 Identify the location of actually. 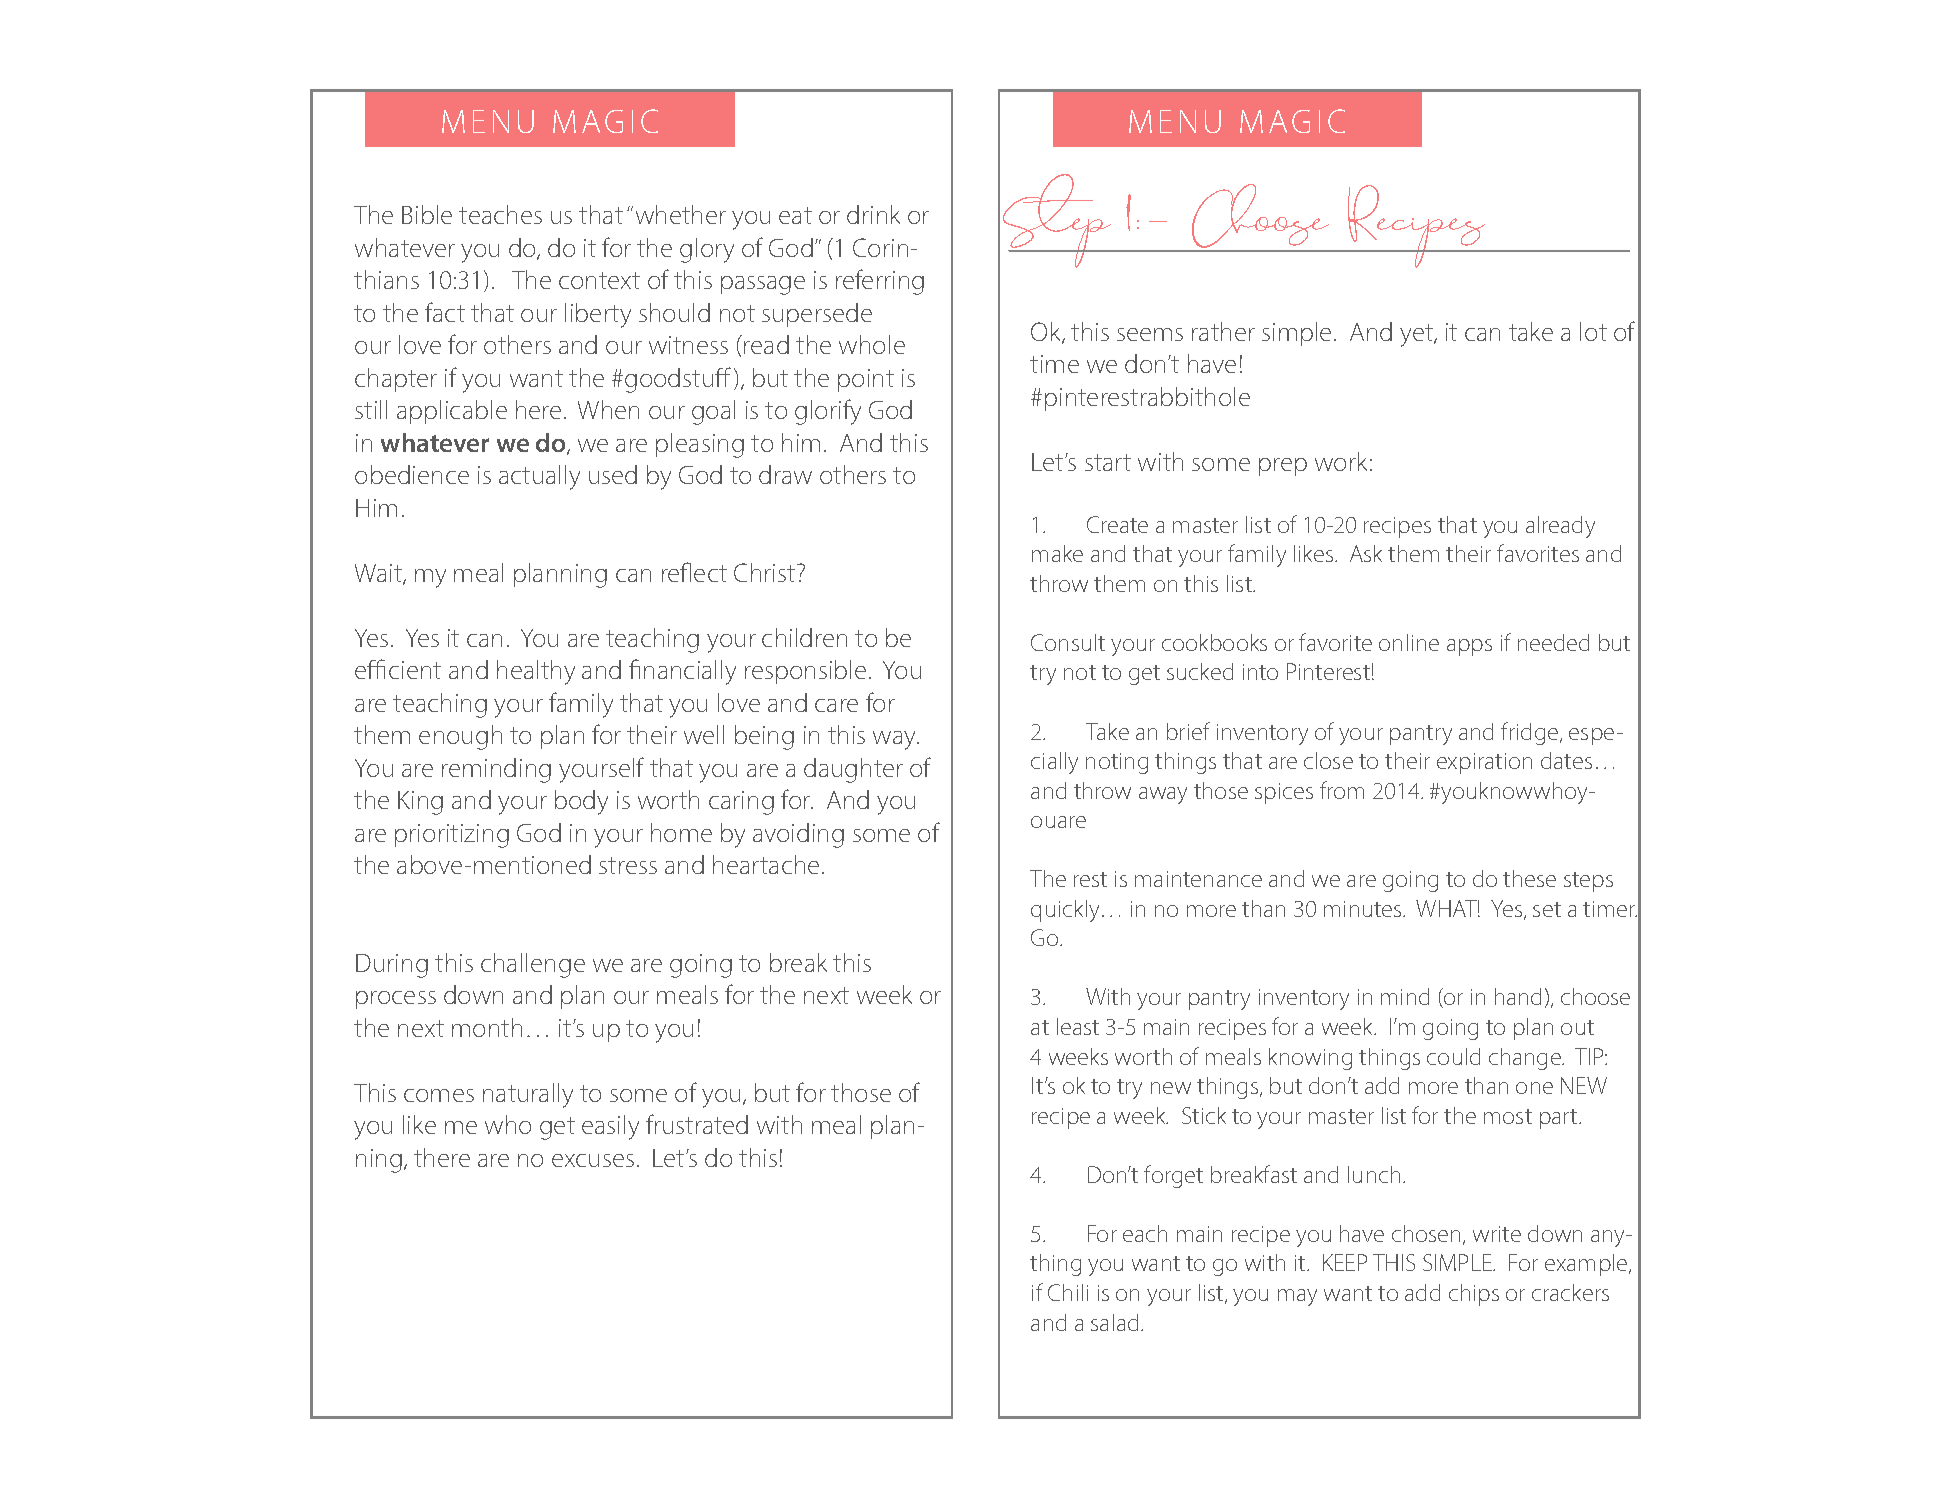
(539, 477).
